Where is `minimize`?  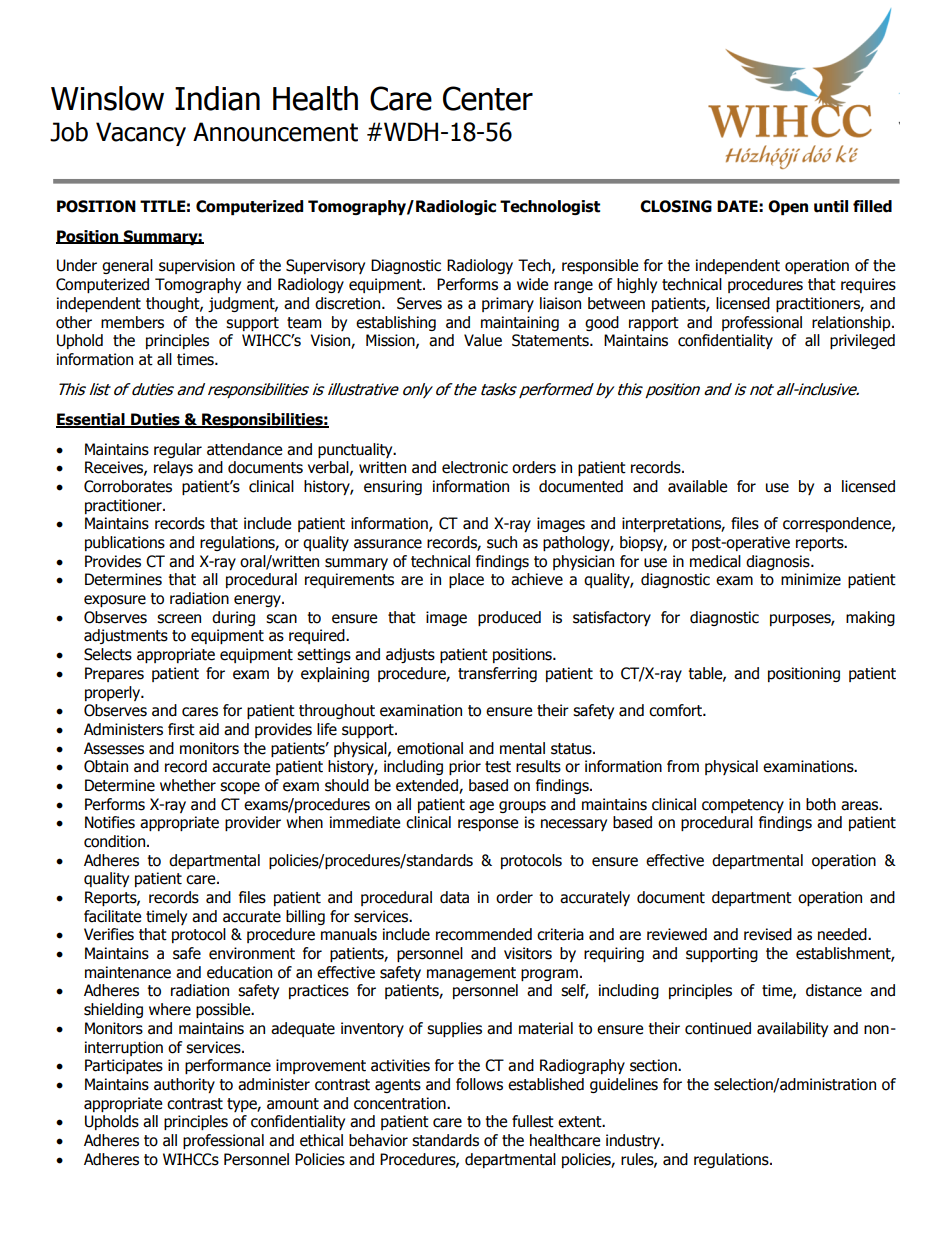
minimize is located at coordinates (811, 579).
